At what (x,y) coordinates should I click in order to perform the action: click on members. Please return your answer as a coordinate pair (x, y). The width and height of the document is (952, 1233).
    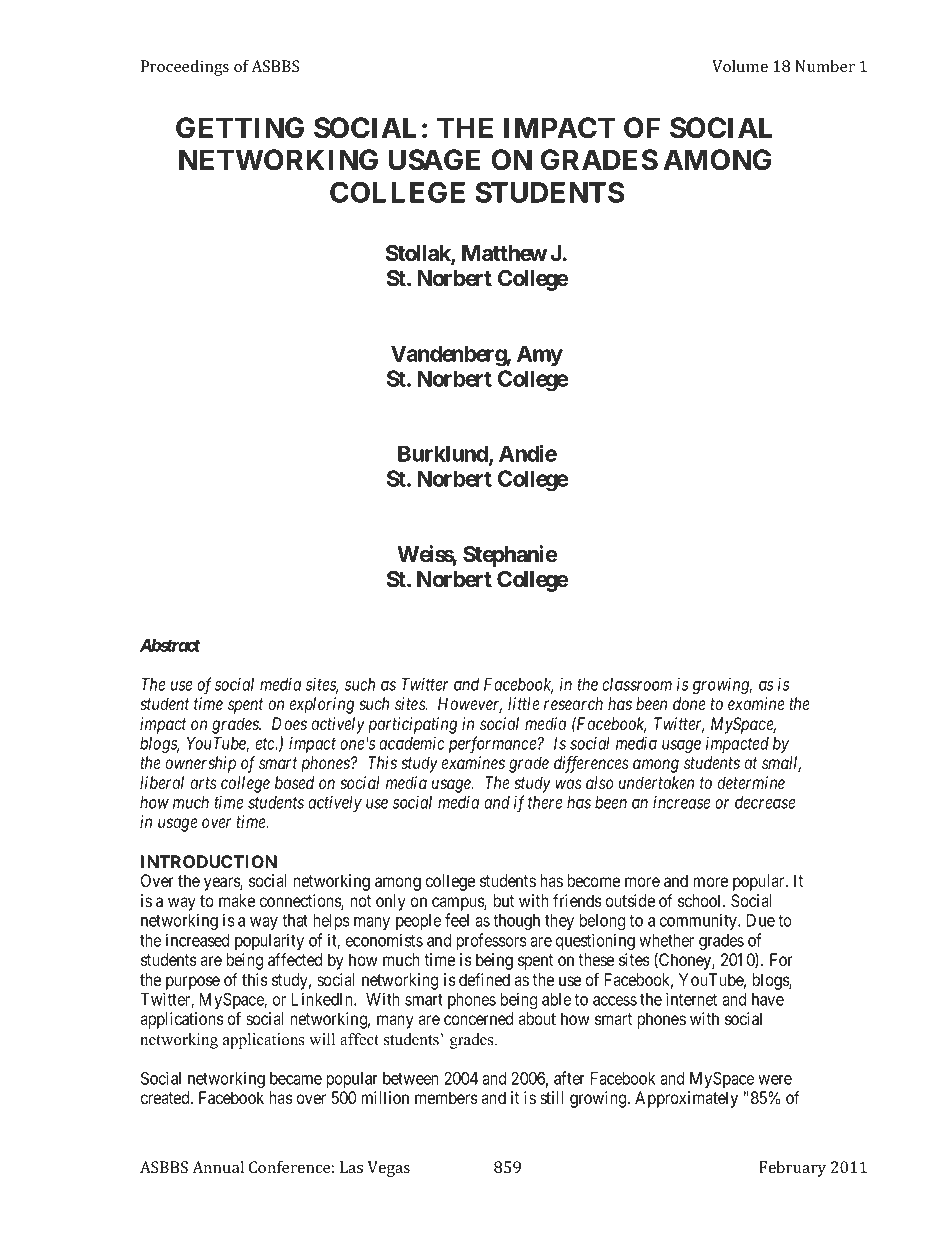
    Looking at the image, I should click on (446, 1097).
